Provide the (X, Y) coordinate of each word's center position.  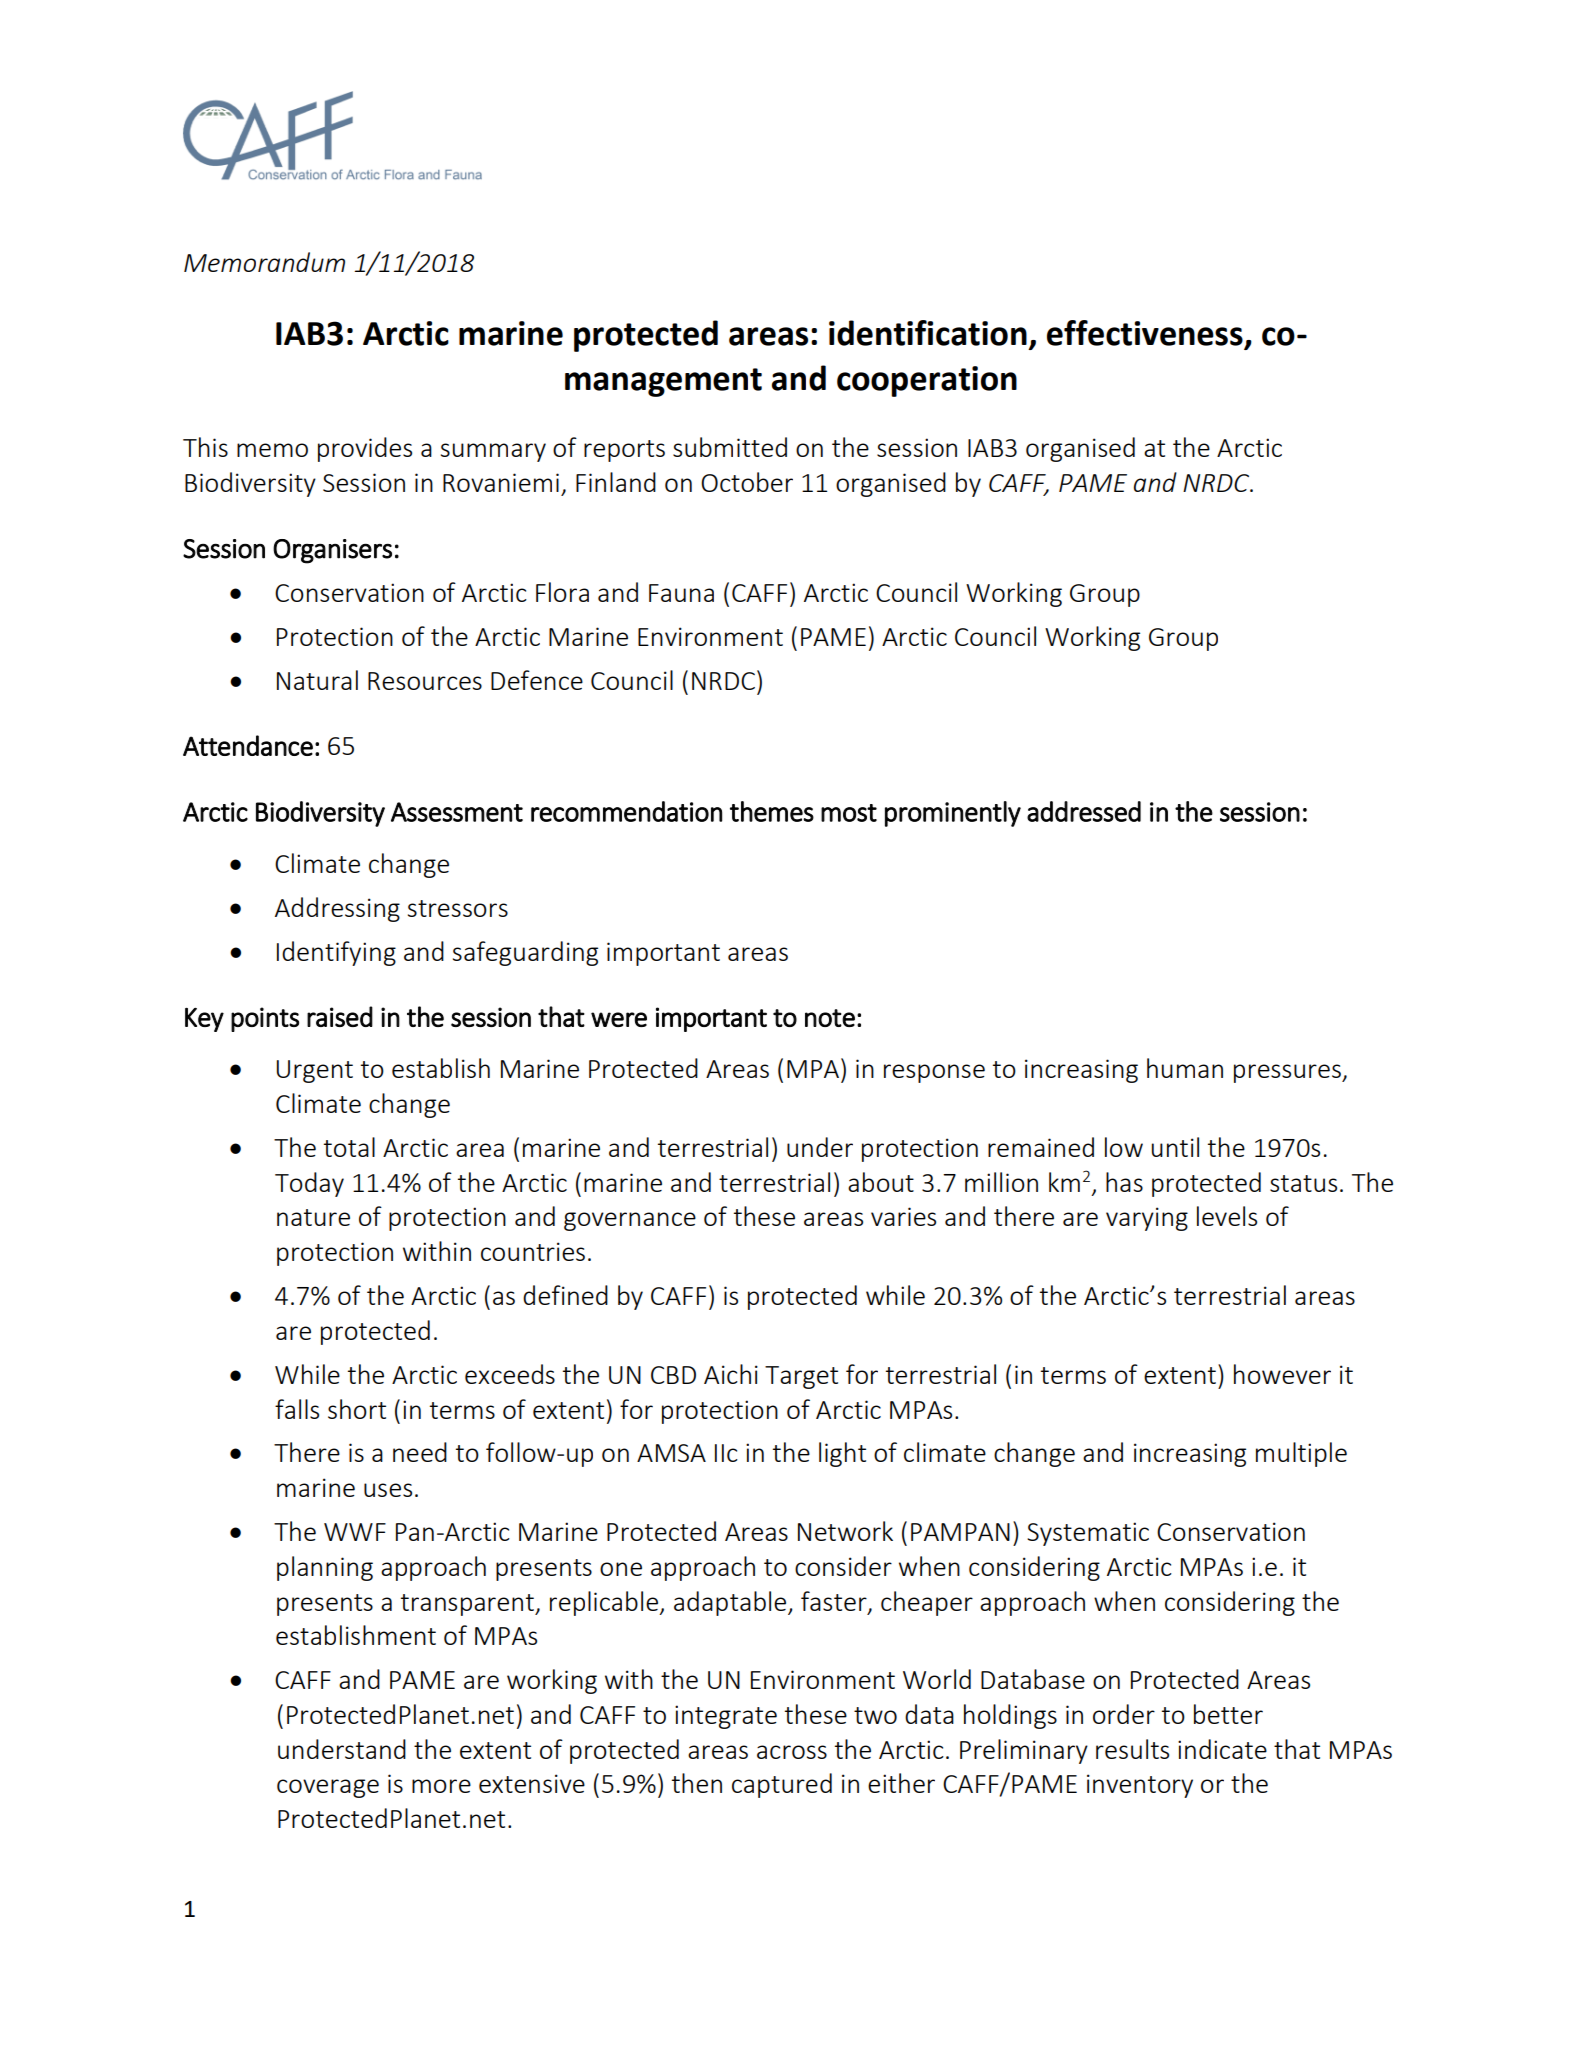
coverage (328, 1788)
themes (772, 811)
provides (365, 449)
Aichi (731, 1374)
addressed (1084, 811)
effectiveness (1145, 333)
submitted (730, 447)
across (792, 1752)
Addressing (337, 909)
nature (313, 1217)
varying (1147, 1219)
